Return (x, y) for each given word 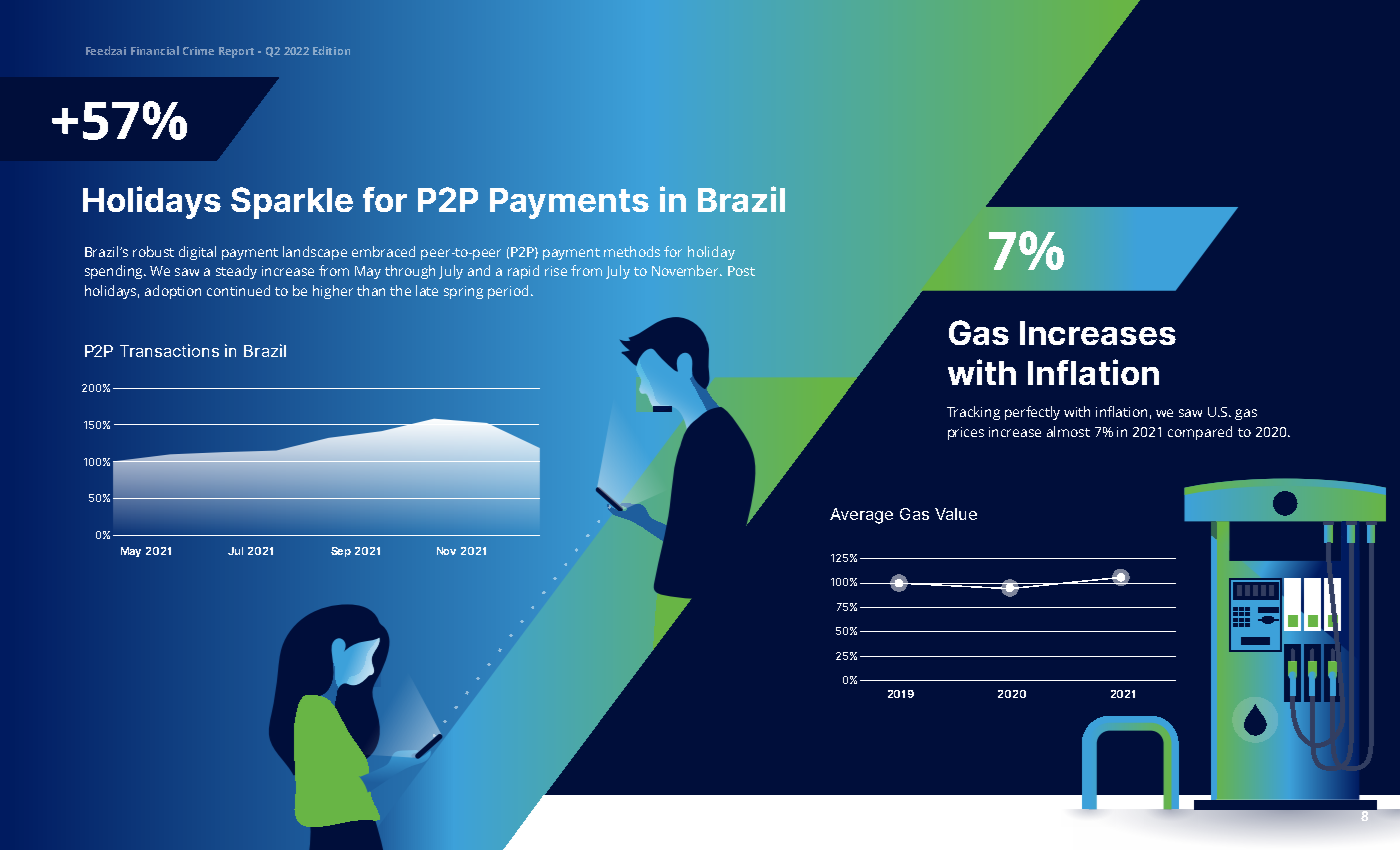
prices (966, 433)
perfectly (1032, 413)
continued (238, 290)
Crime (198, 51)
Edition (331, 50)
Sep (341, 552)
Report (236, 52)
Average (861, 516)
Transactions (169, 350)
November (687, 270)
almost (1068, 431)
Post (741, 271)
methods (632, 251)
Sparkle (292, 203)
